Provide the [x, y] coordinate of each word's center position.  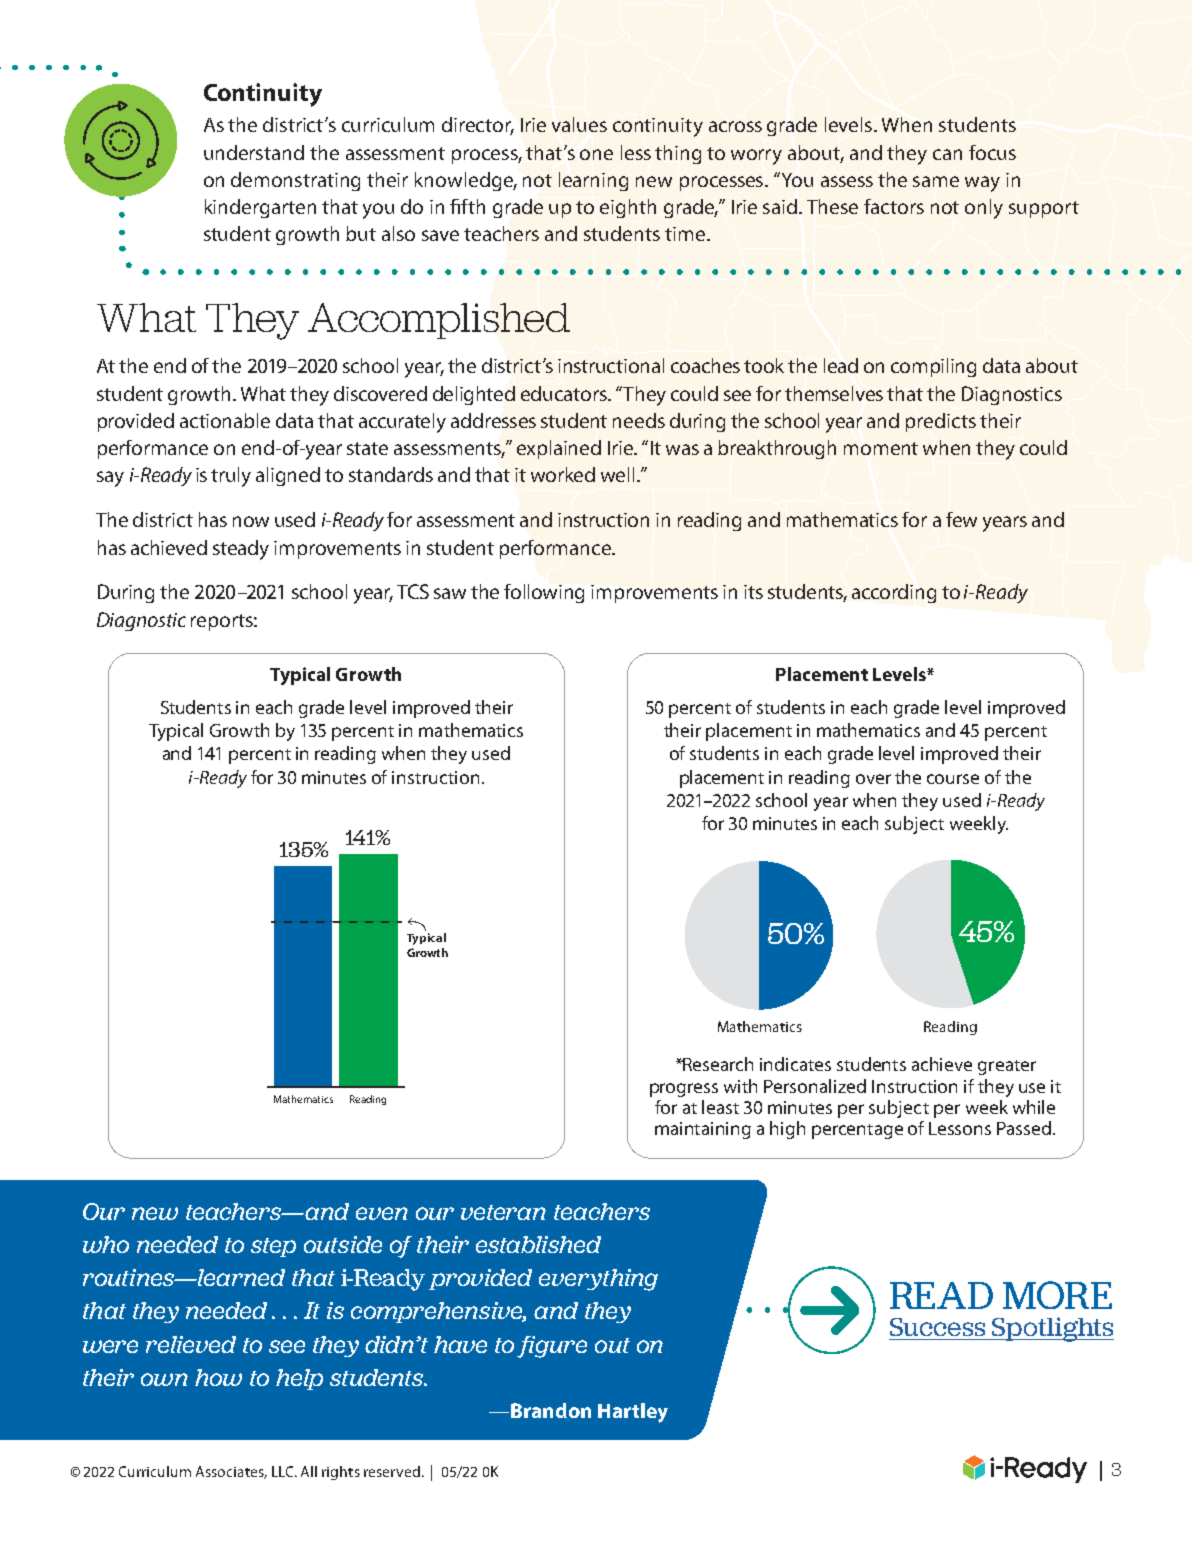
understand [254, 152]
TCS [413, 591]
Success [937, 1327]
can [947, 154]
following [544, 593]
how [218, 1377]
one [596, 154]
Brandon [551, 1410]
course [953, 779]
